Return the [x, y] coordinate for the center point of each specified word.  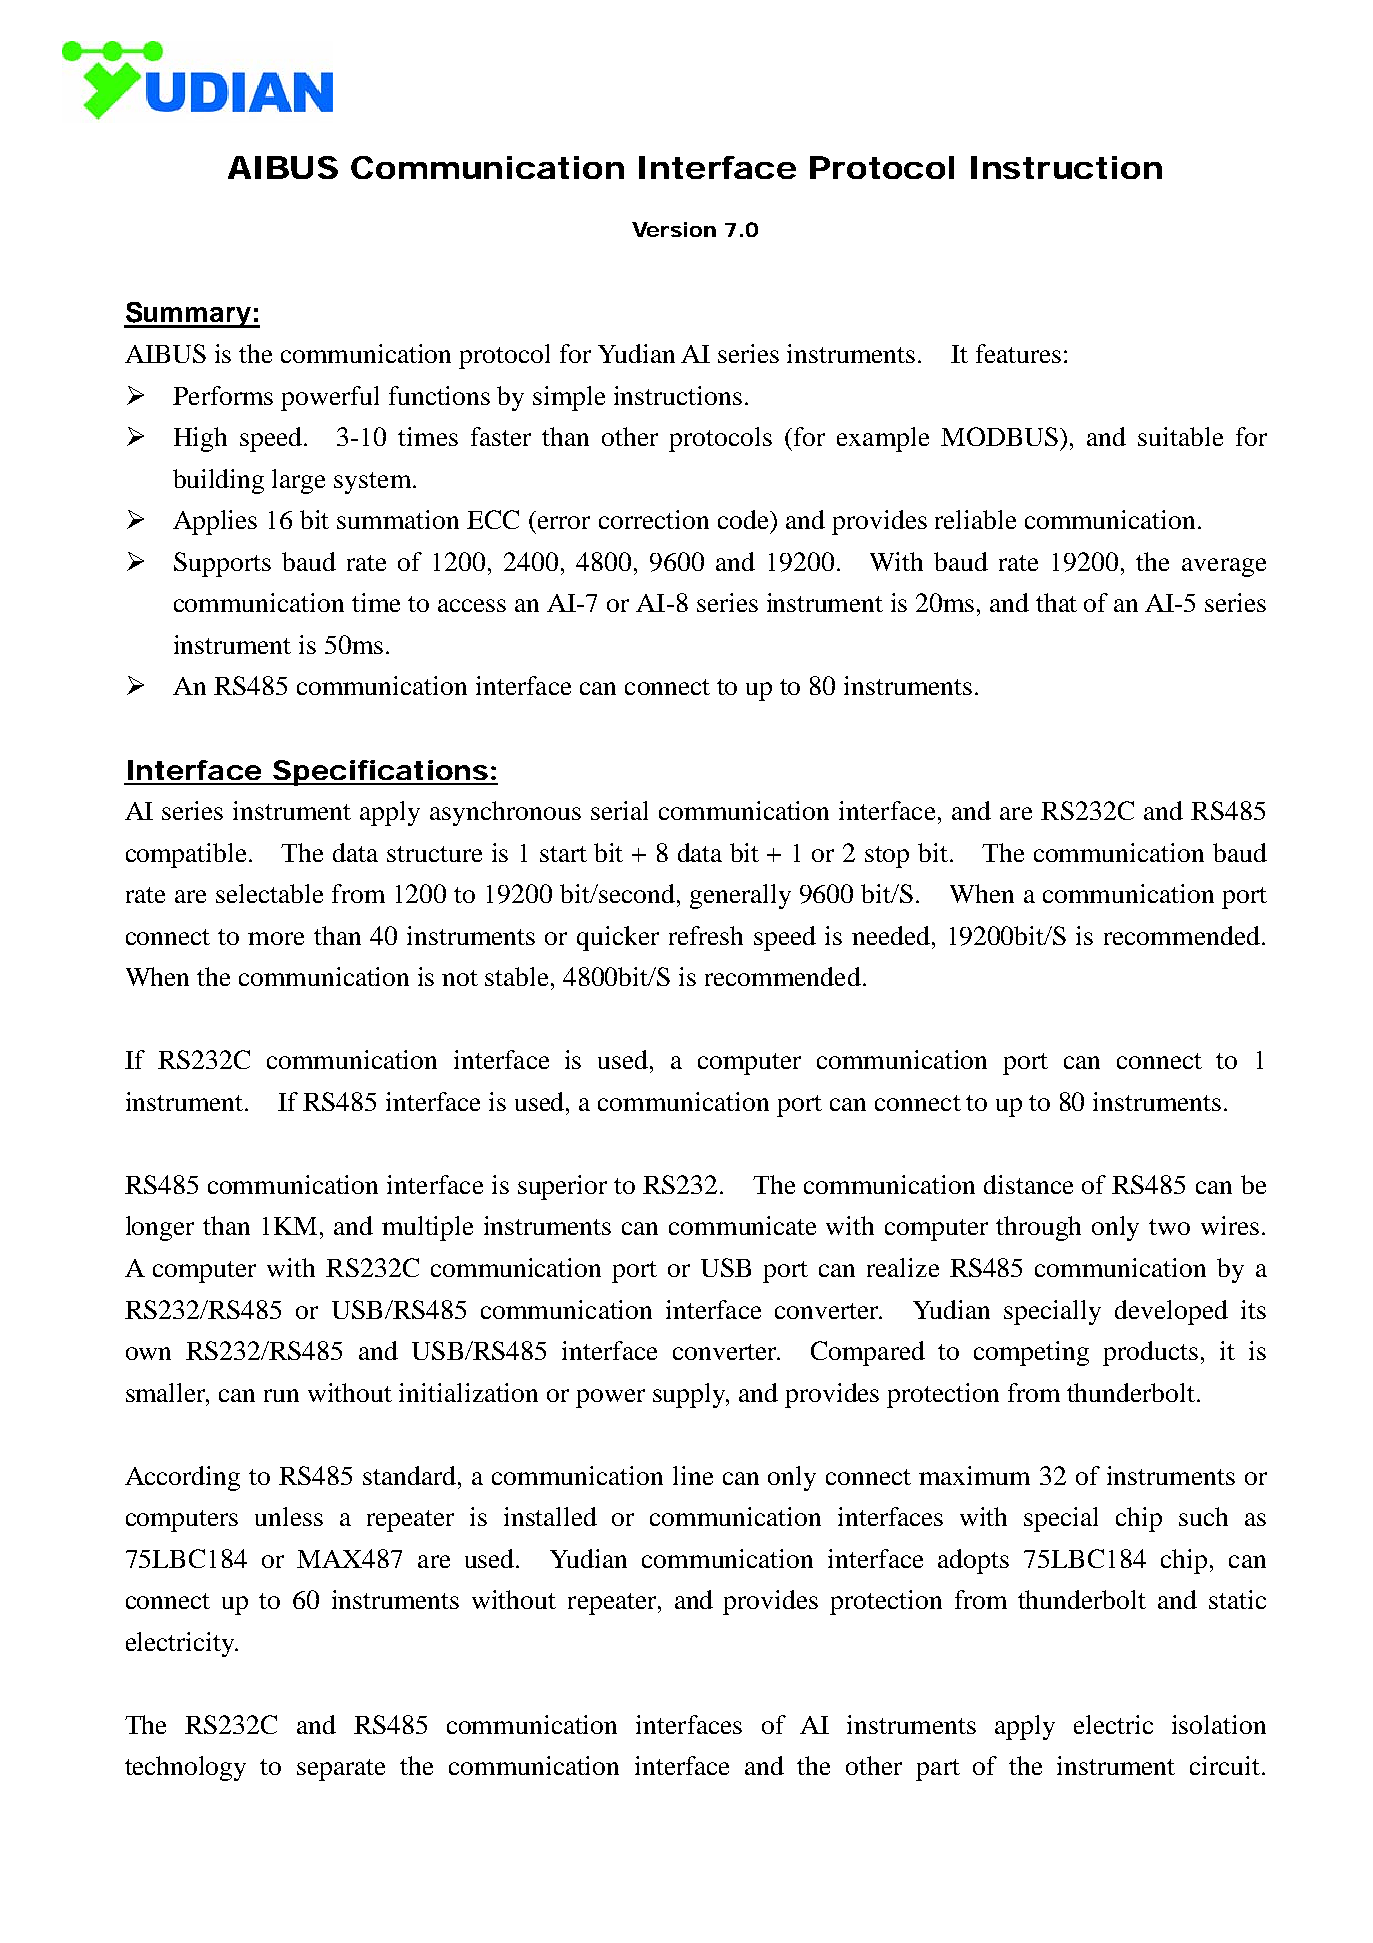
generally [740, 896]
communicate [742, 1225]
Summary [188, 315]
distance [1028, 1184]
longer [160, 1228]
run [281, 1395]
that [1056, 602]
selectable [269, 893]
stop [887, 857]
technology [185, 1768]
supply [690, 1395]
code [744, 519]
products [1150, 1353]
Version [674, 229]
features [1018, 353]
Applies [215, 522]
